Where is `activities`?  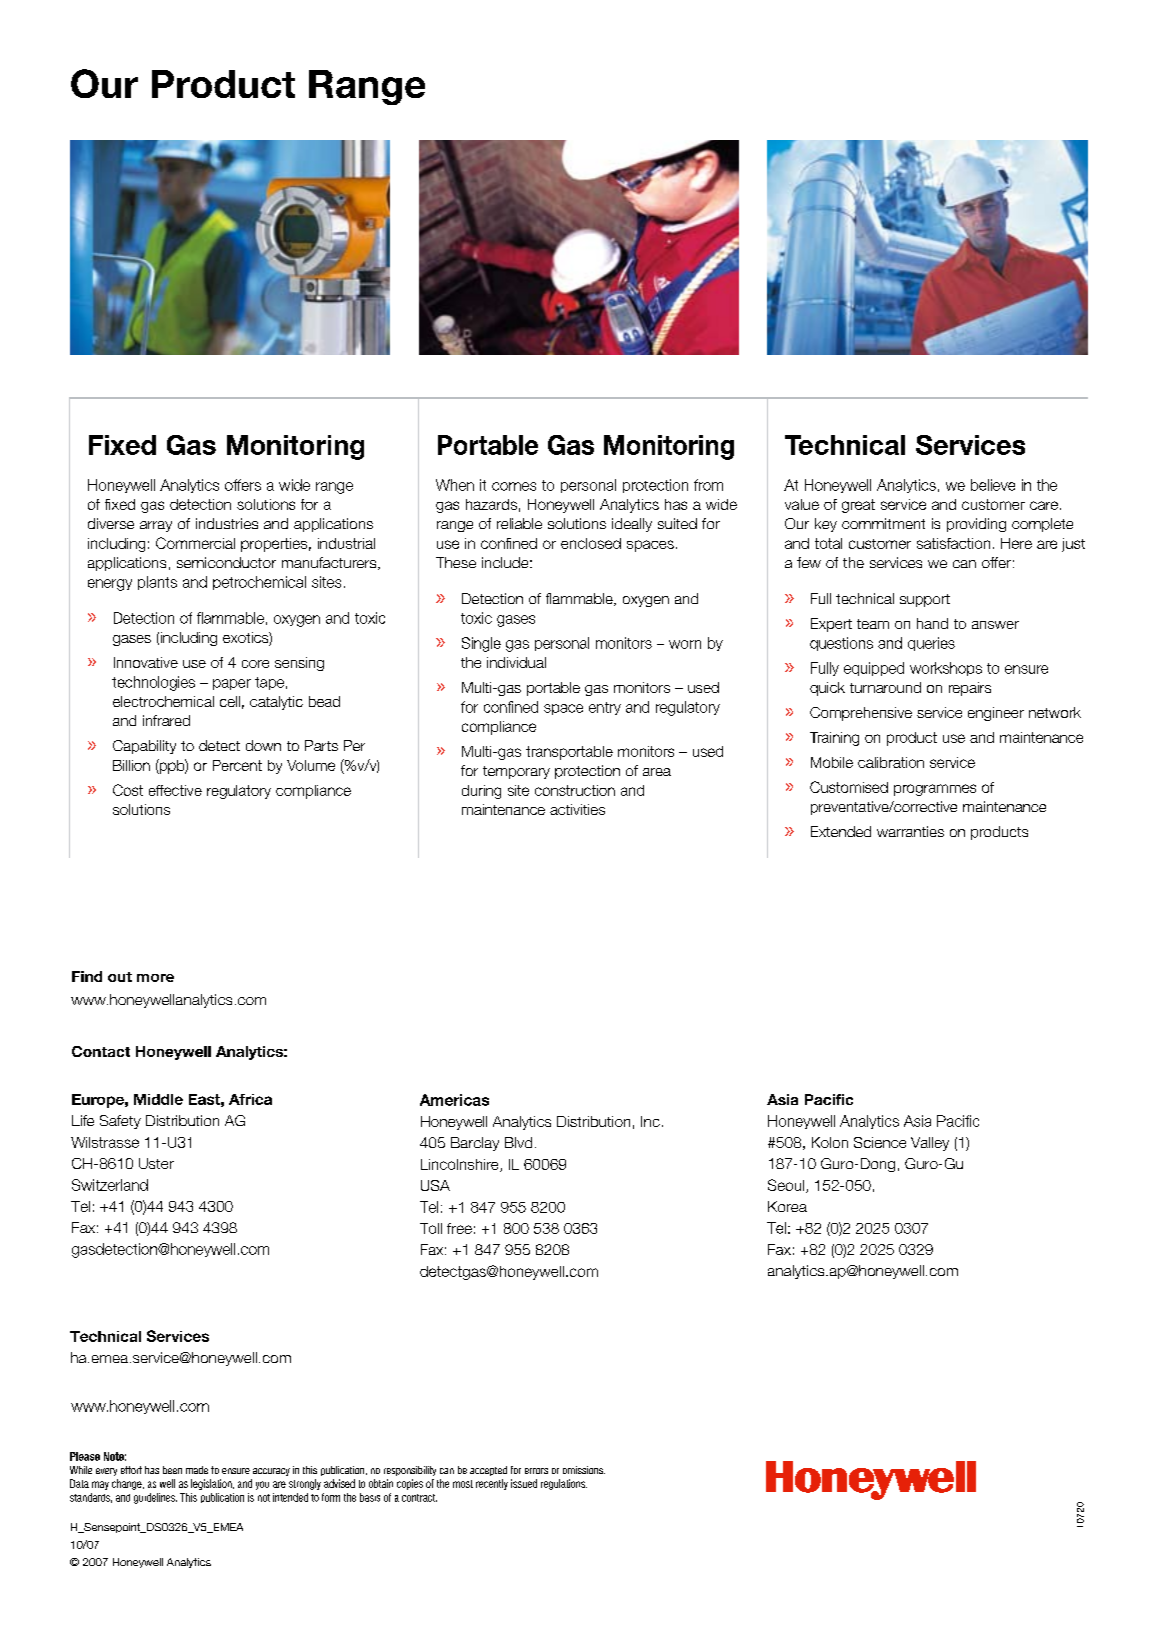
activities is located at coordinates (577, 809).
